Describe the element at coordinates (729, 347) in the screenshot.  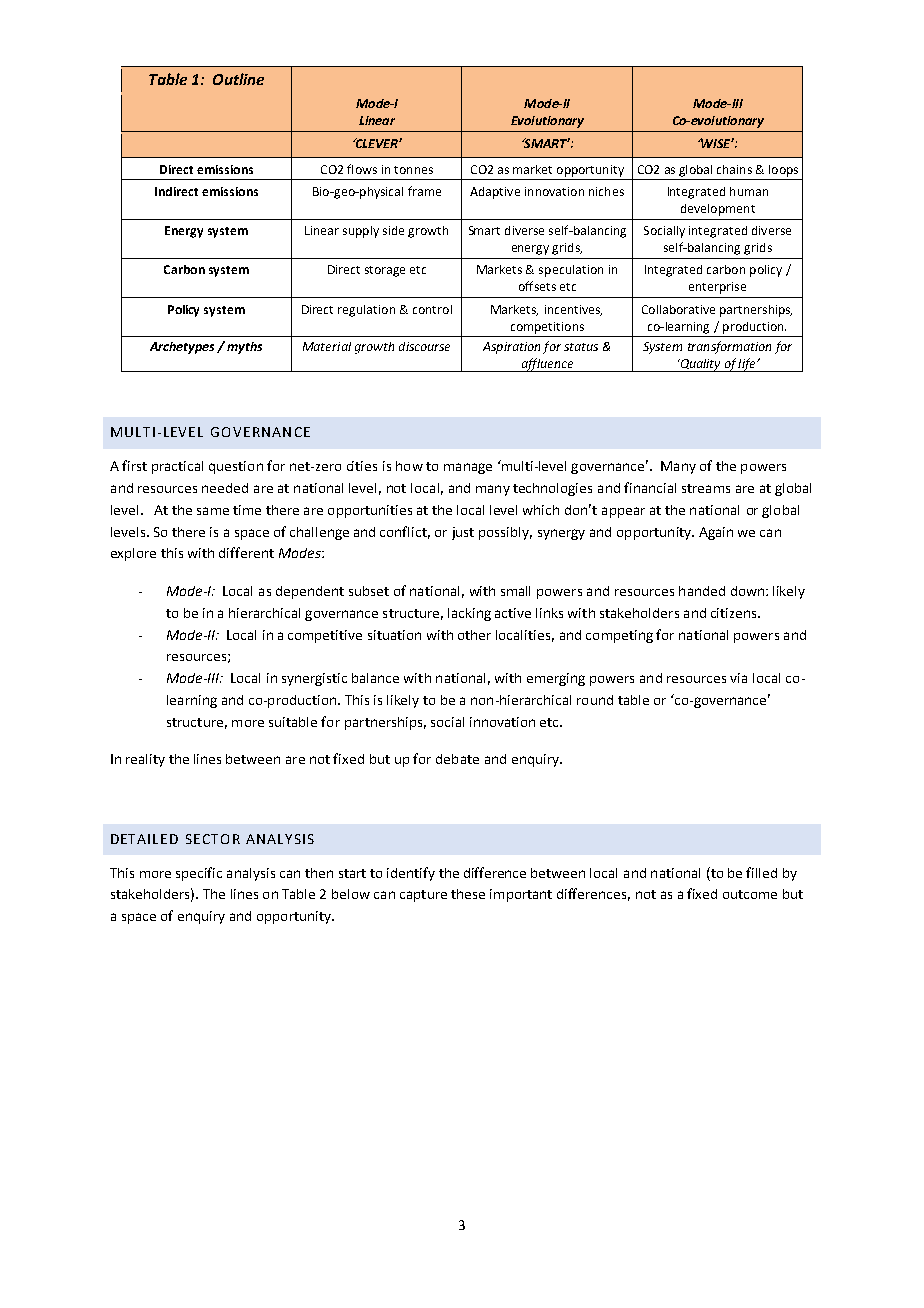
I see `transformation` at that location.
